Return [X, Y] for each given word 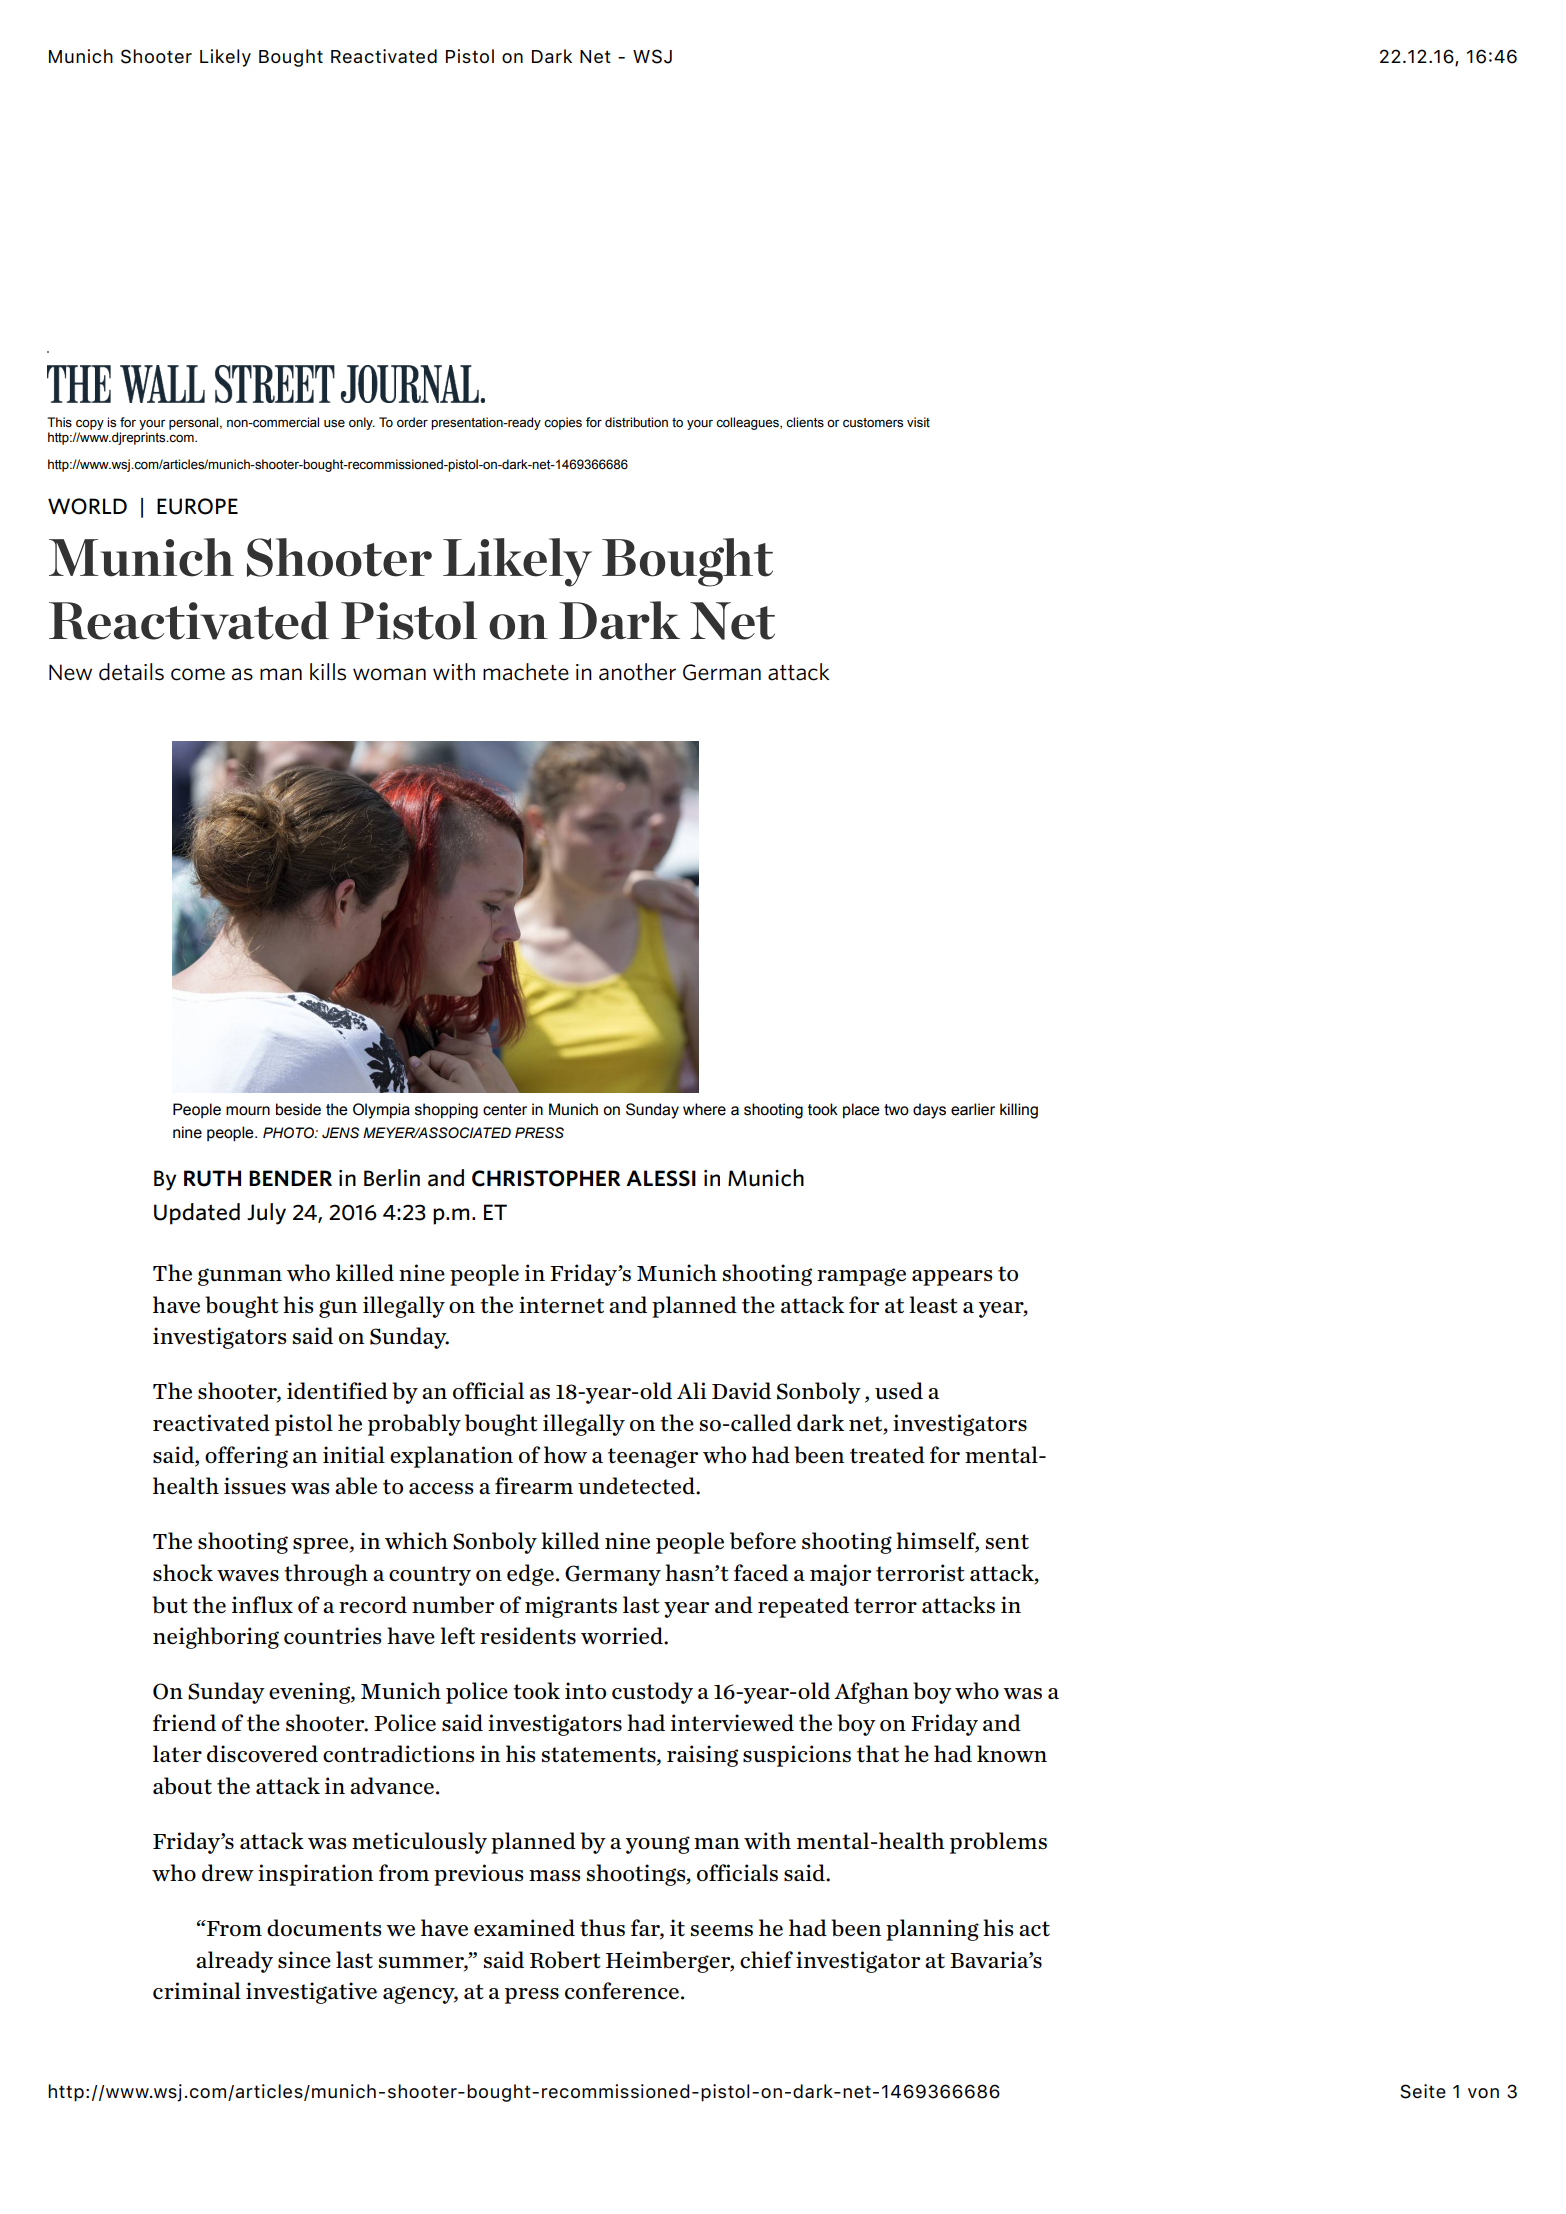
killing [1019, 1111]
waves [248, 1575]
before [763, 1540]
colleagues [748, 423]
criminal [197, 1990]
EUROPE [197, 506]
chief [766, 1959]
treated [887, 1454]
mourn [248, 1111]
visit [918, 422]
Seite [1423, 2091]
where [704, 1109]
